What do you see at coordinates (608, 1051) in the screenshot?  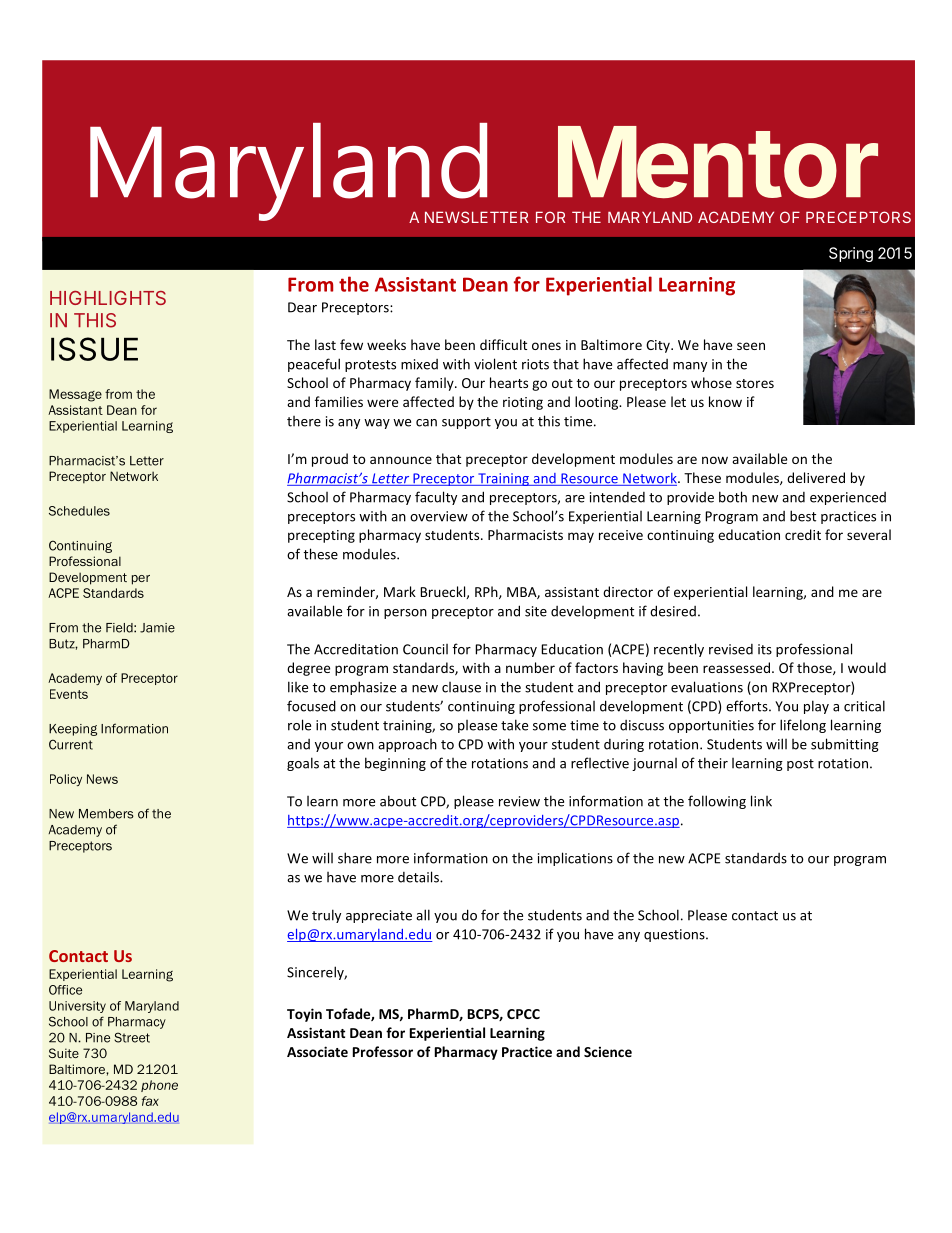 I see `Science` at bounding box center [608, 1051].
